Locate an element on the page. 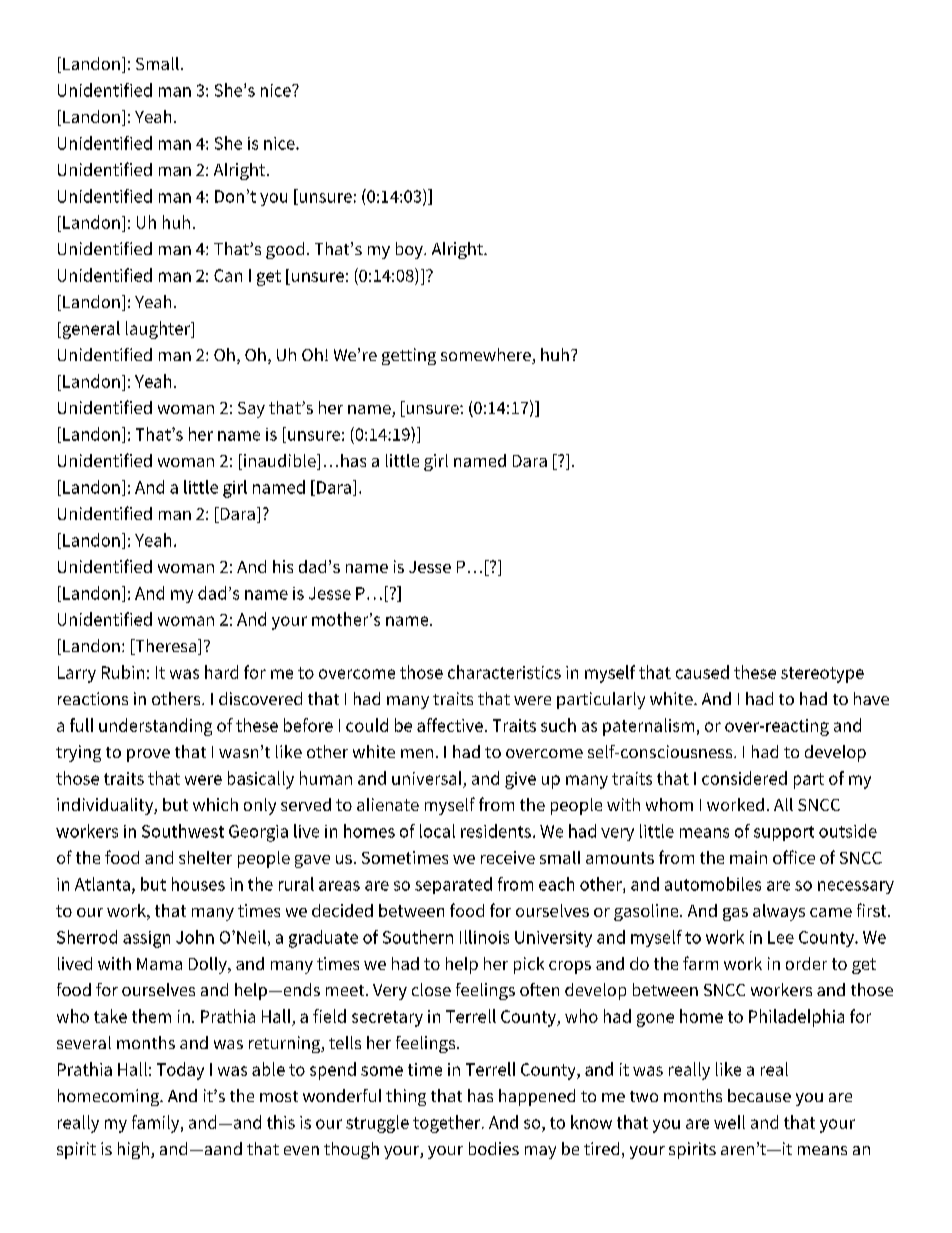  high is located at coordinates (133, 1150).
